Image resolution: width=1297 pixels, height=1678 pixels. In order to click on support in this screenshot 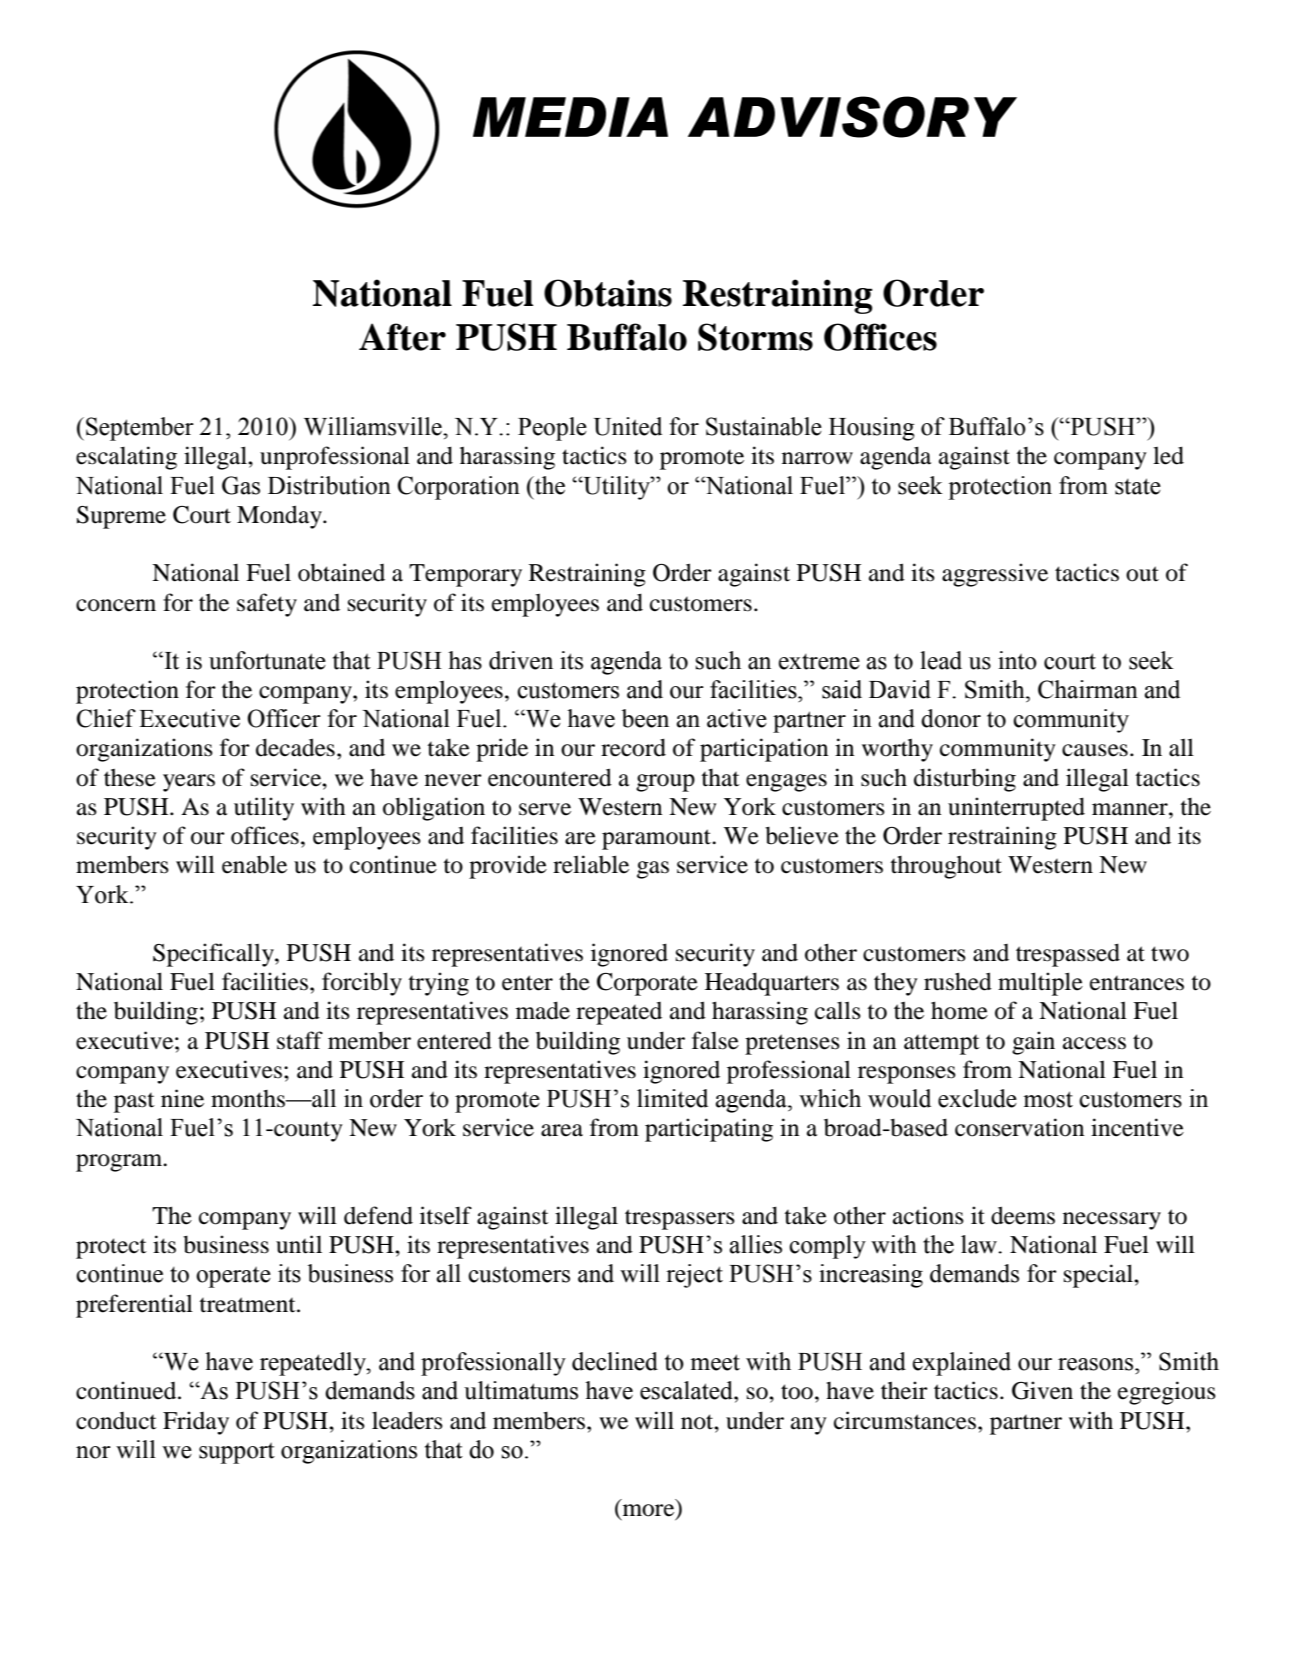, I will do `click(237, 1453)`.
